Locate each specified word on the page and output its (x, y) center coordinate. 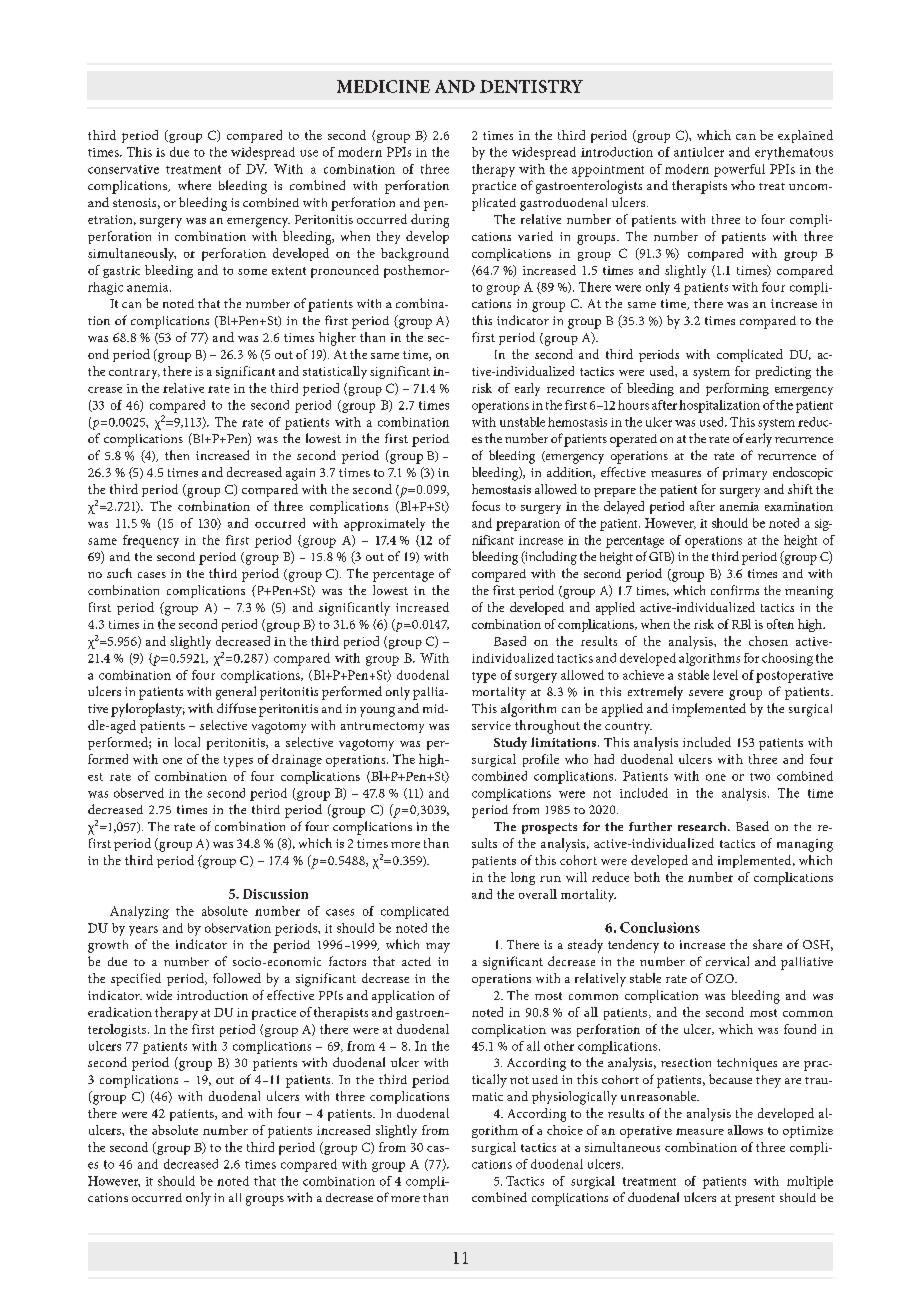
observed (139, 793)
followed (237, 978)
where (194, 185)
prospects (549, 828)
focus (486, 506)
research (703, 826)
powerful (739, 170)
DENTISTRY (531, 86)
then (177, 455)
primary (745, 474)
